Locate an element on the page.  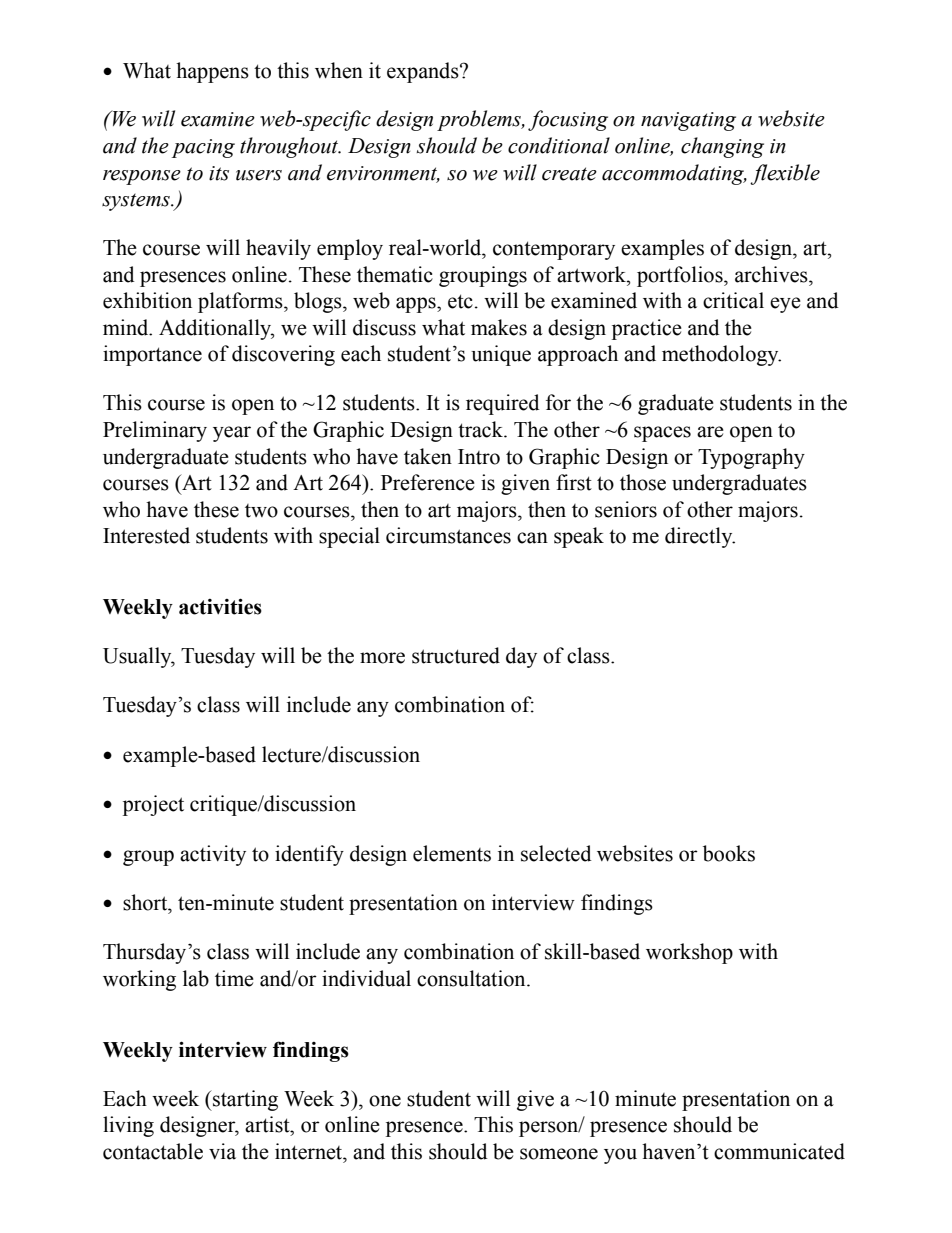
via is located at coordinates (222, 1151).
